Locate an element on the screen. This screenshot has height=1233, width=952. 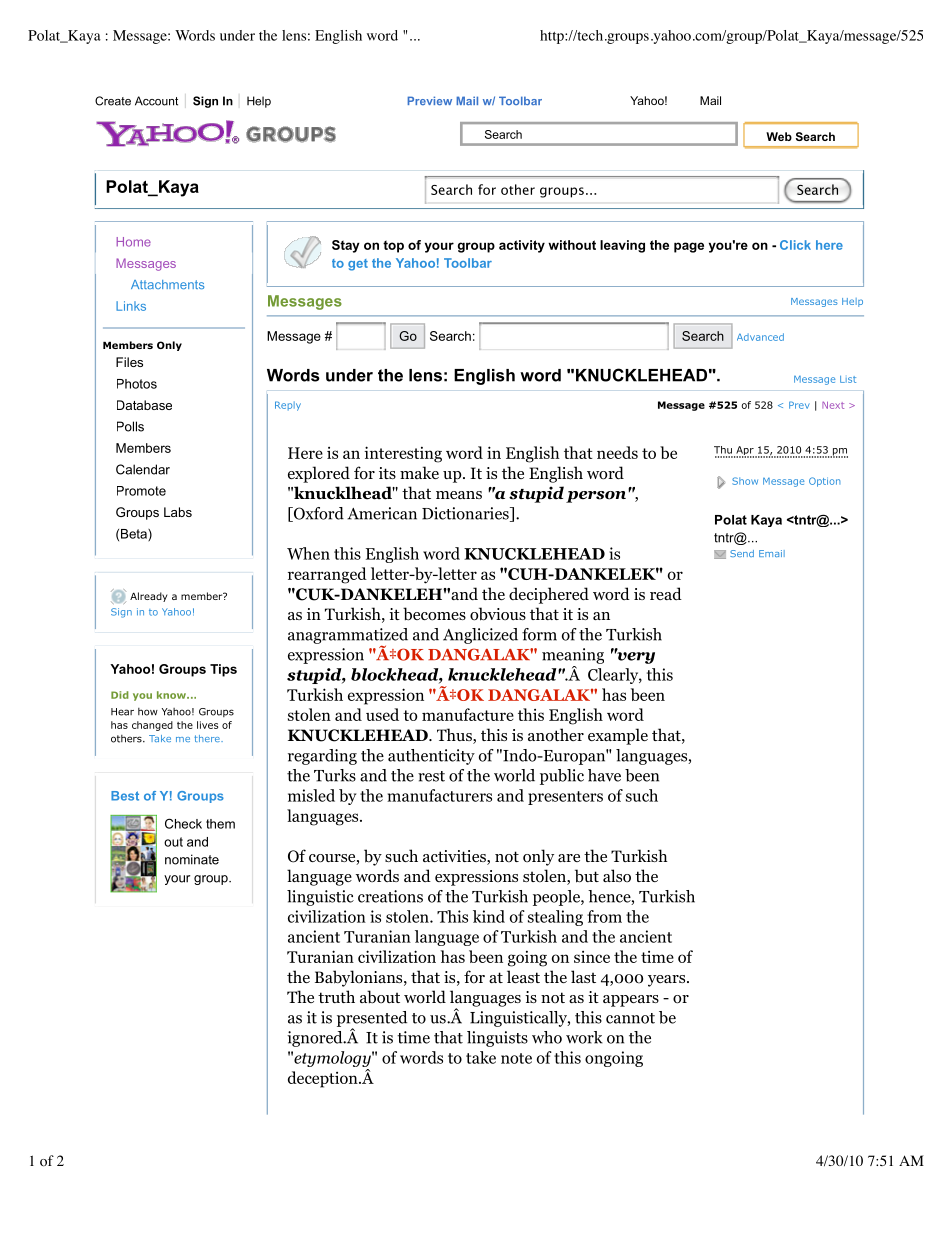
Beta is located at coordinates (135, 535).
